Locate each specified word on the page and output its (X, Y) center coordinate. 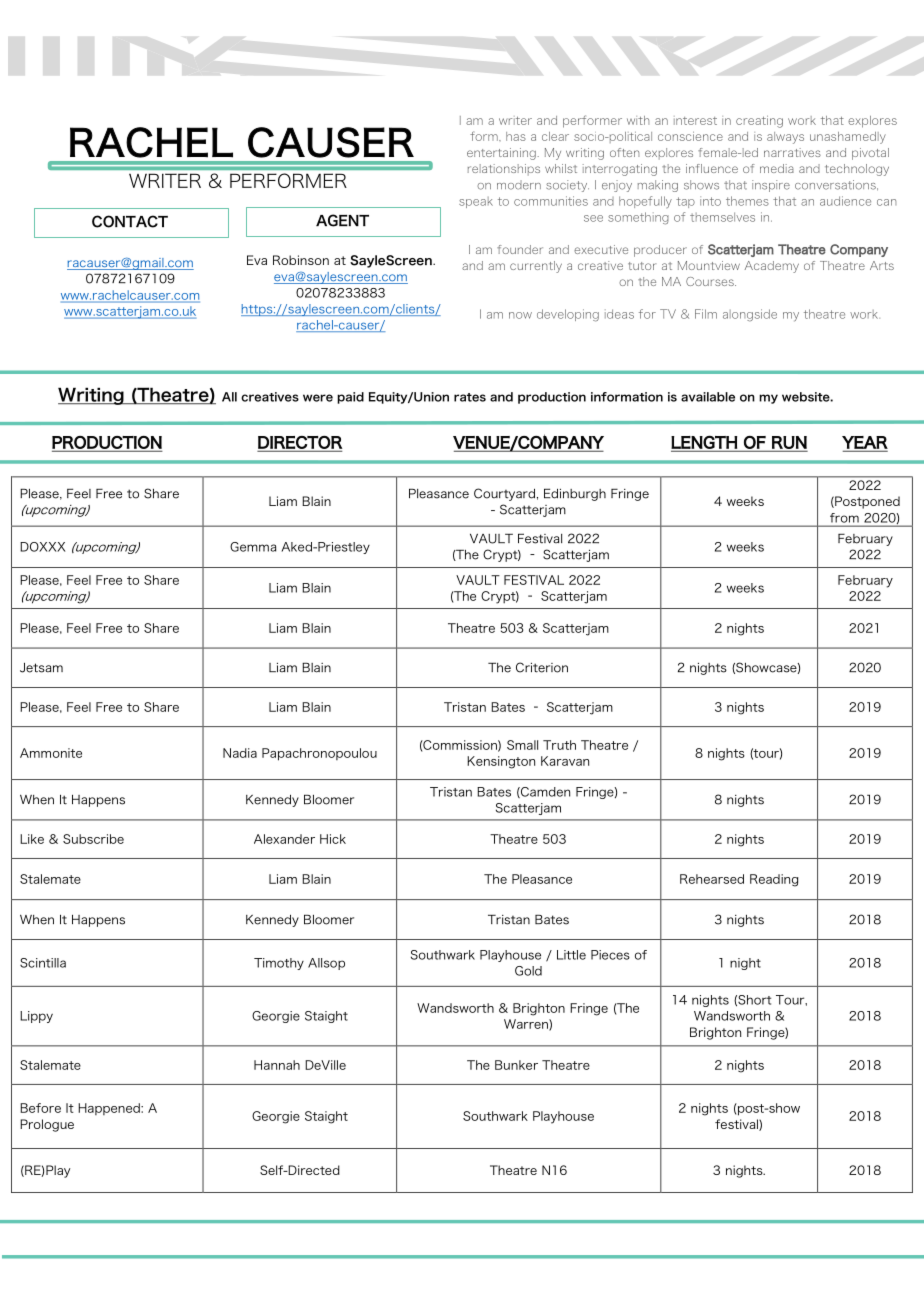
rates (470, 397)
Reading (774, 880)
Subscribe (93, 839)
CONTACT (130, 221)
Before (40, 1108)
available (708, 397)
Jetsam (41, 668)
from (844, 518)
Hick (333, 839)
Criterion (542, 667)
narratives (792, 152)
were (318, 398)
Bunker (516, 1065)
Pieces (610, 955)
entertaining (502, 154)
